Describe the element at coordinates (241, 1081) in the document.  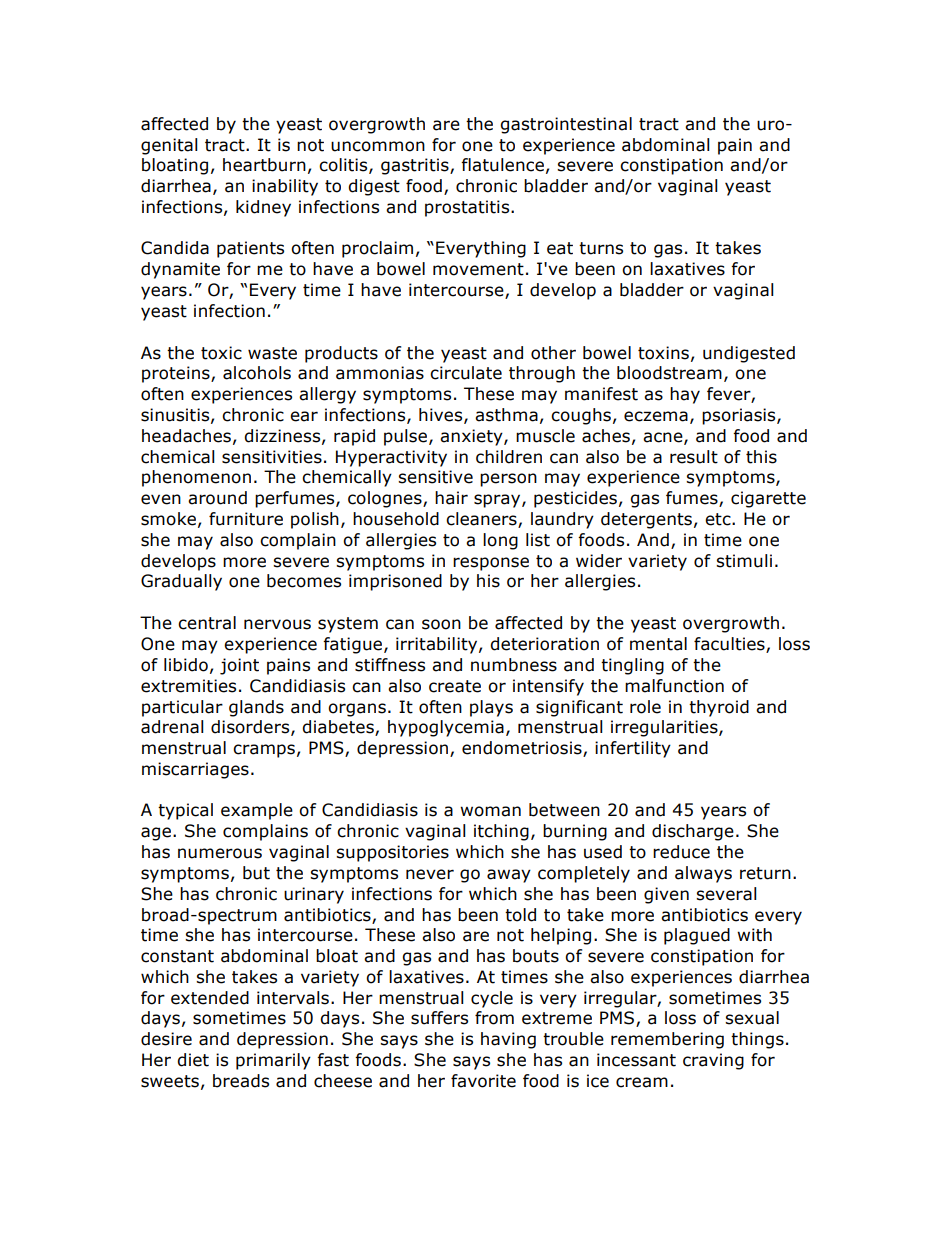
I see `breads` at that location.
